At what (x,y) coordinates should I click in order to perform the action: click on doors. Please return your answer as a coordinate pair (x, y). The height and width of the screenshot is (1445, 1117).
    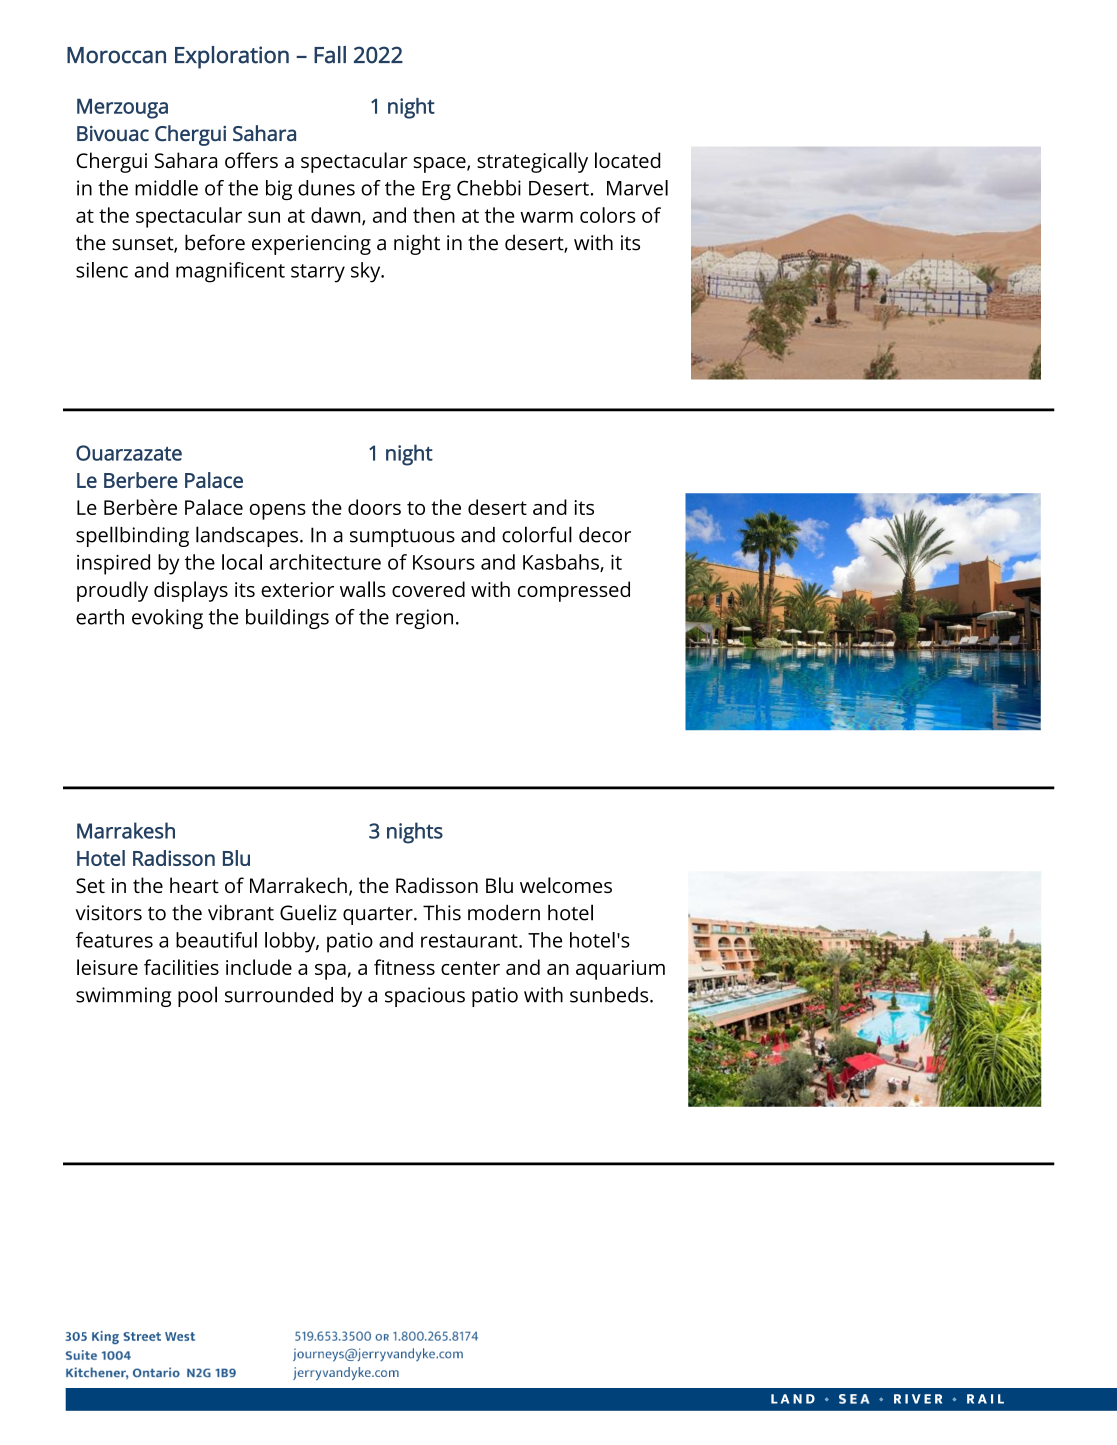
    Looking at the image, I should click on (374, 507).
